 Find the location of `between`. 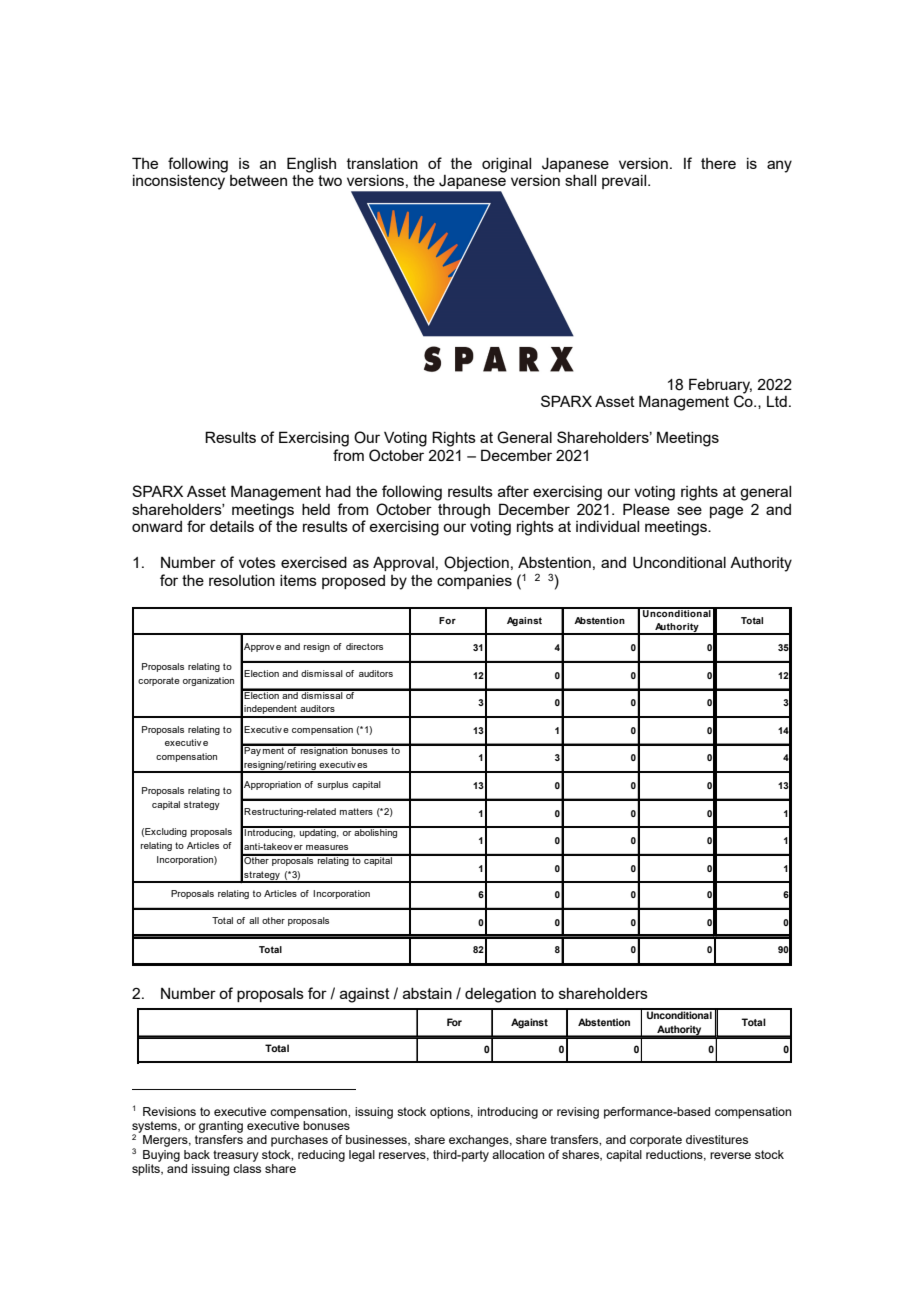

between is located at coordinates (258, 180).
